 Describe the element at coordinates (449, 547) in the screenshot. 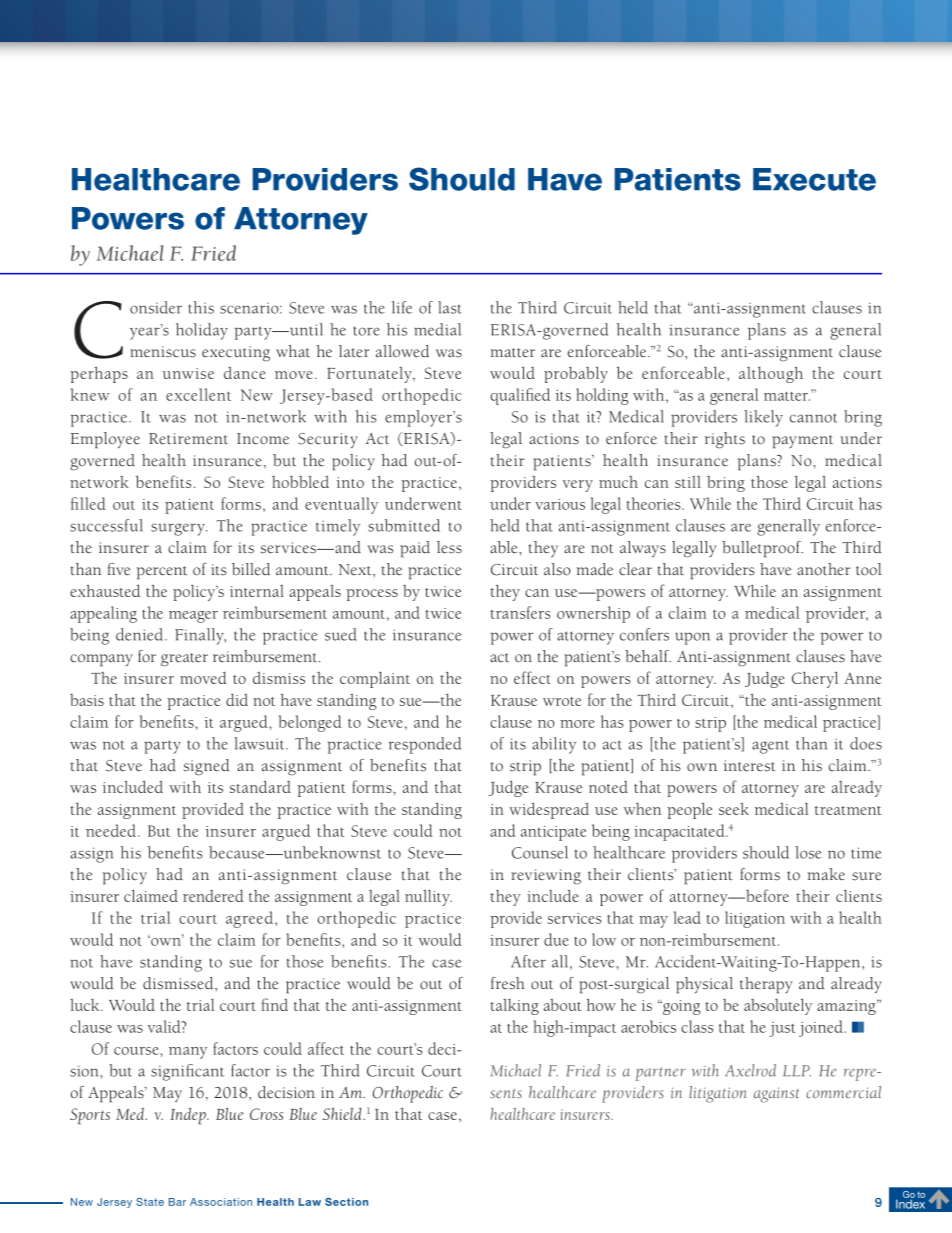

I see `less` at that location.
